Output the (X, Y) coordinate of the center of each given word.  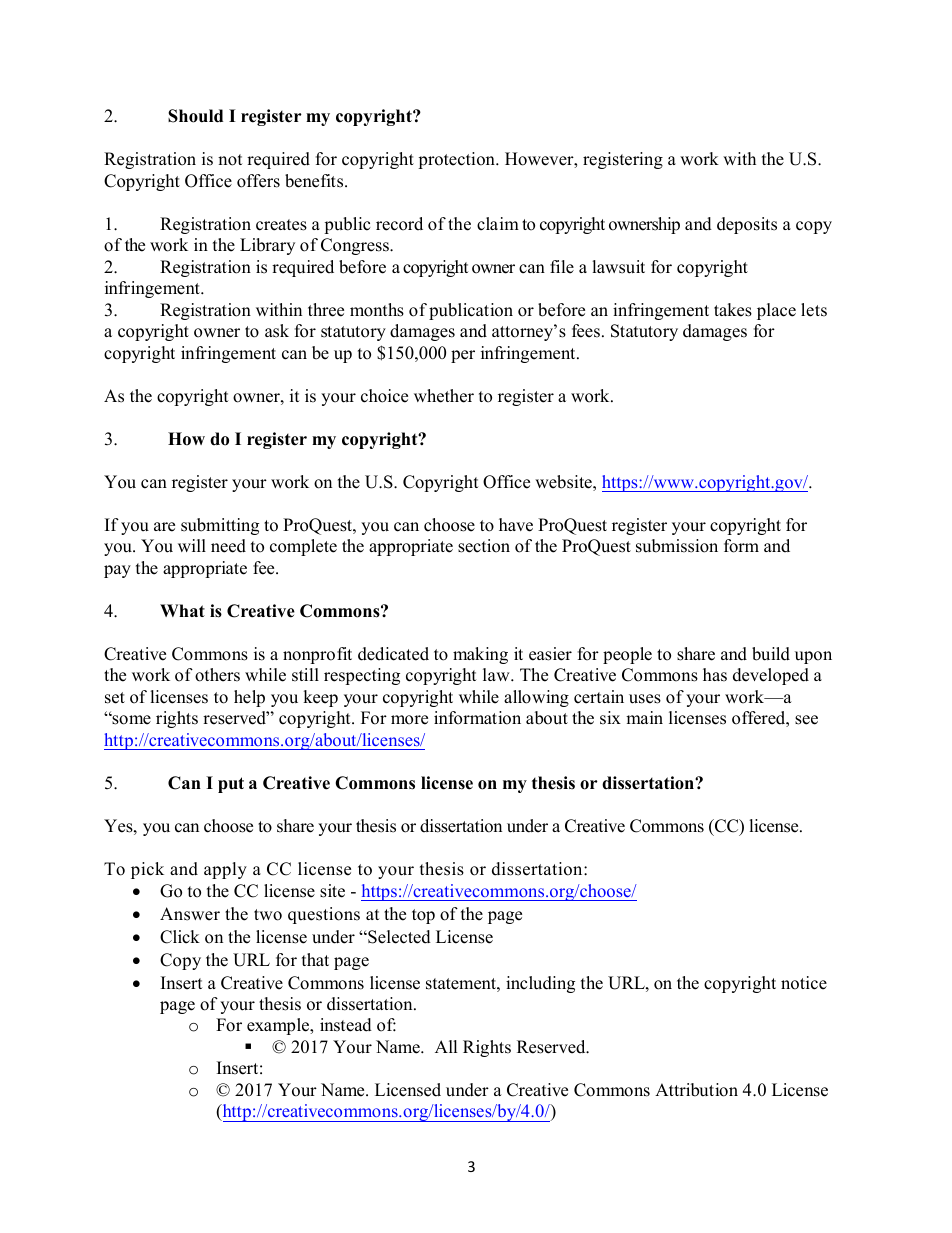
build (771, 654)
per (463, 356)
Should (195, 116)
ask (277, 331)
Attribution (696, 1090)
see (806, 720)
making (480, 655)
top (423, 916)
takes (733, 310)
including (540, 984)
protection (457, 160)
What (182, 610)
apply (225, 870)
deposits (747, 225)
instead (346, 1025)
